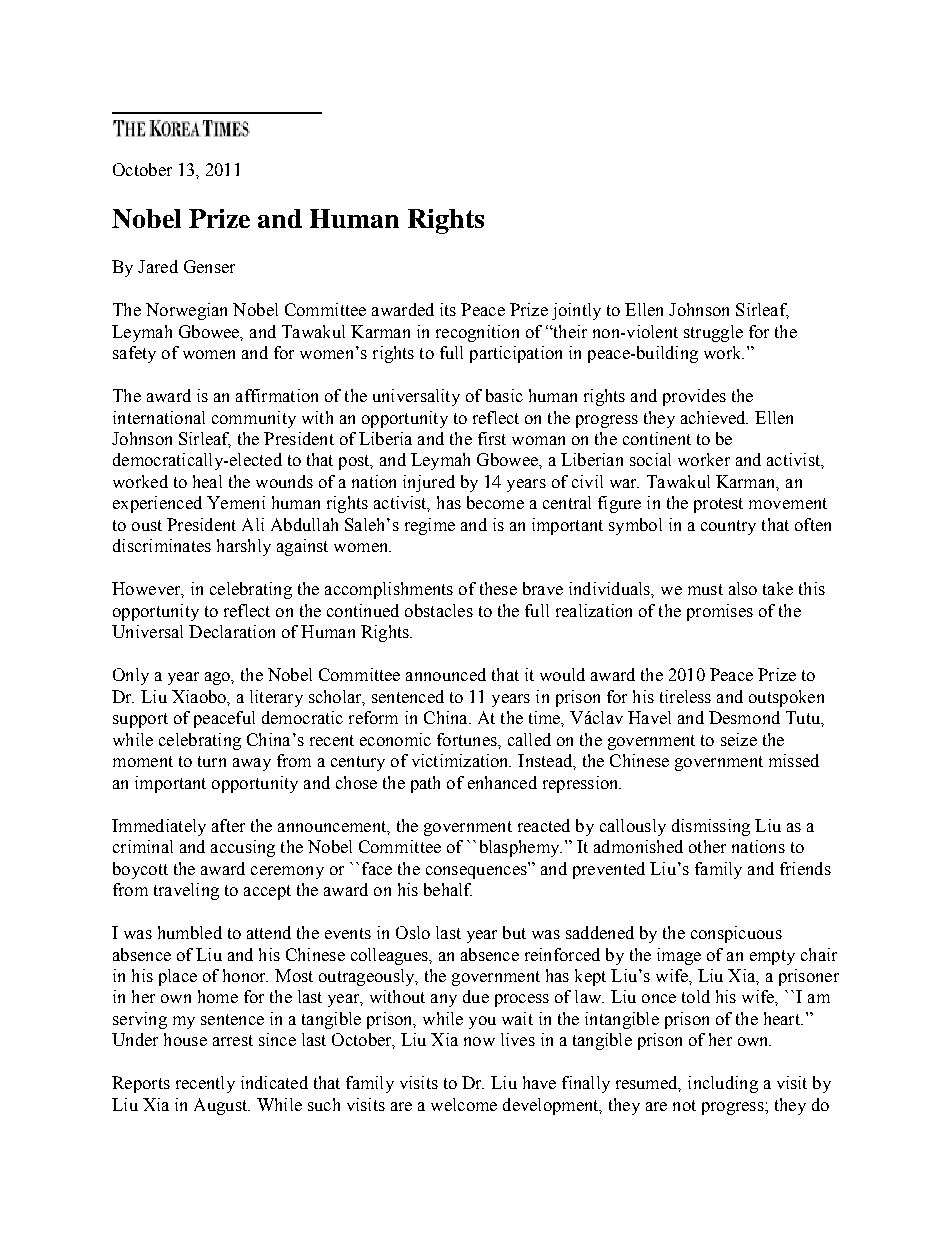 This screenshot has height=1233, width=952. I want to click on other, so click(707, 846).
